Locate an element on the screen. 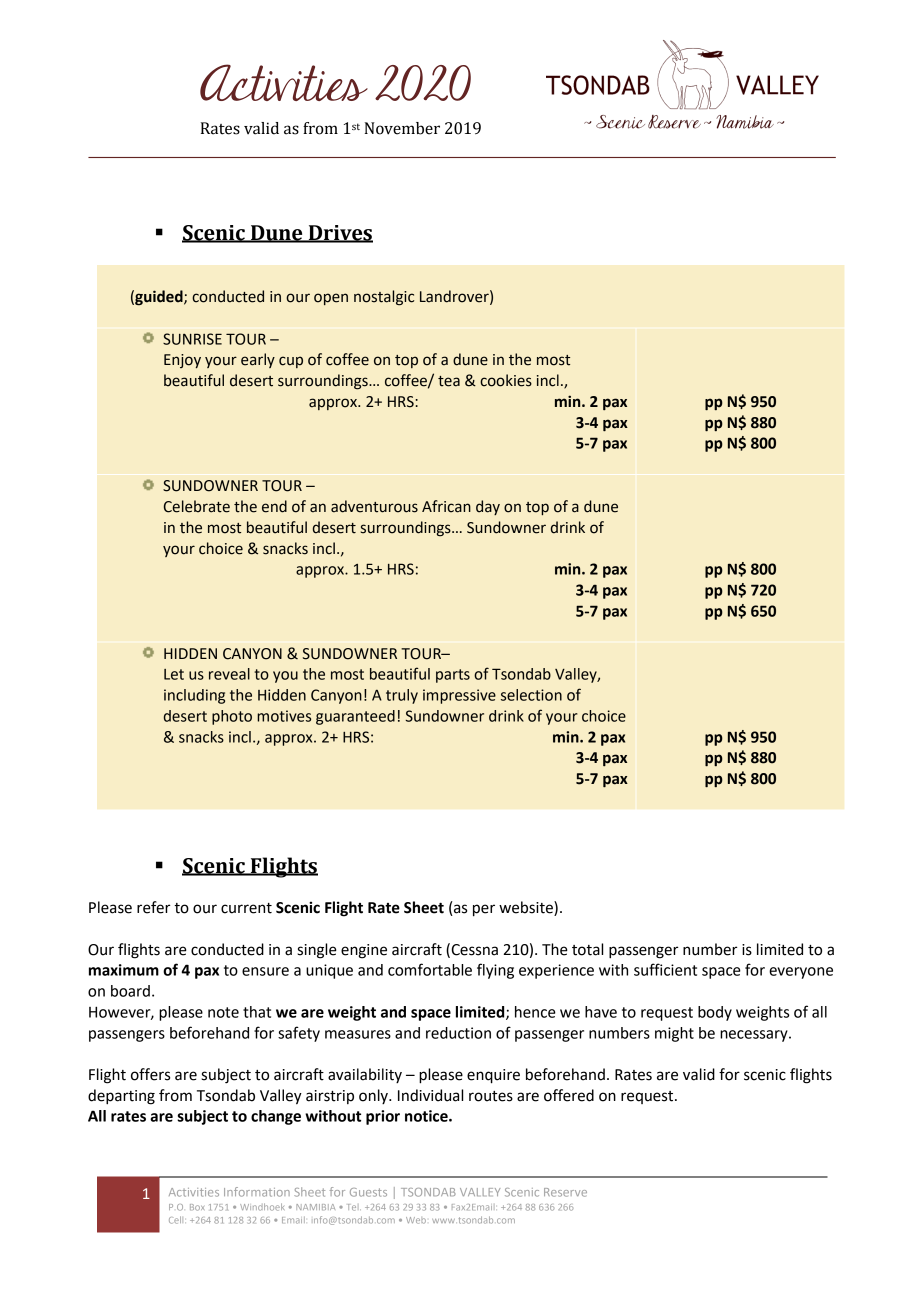  sufficient is located at coordinates (665, 969).
